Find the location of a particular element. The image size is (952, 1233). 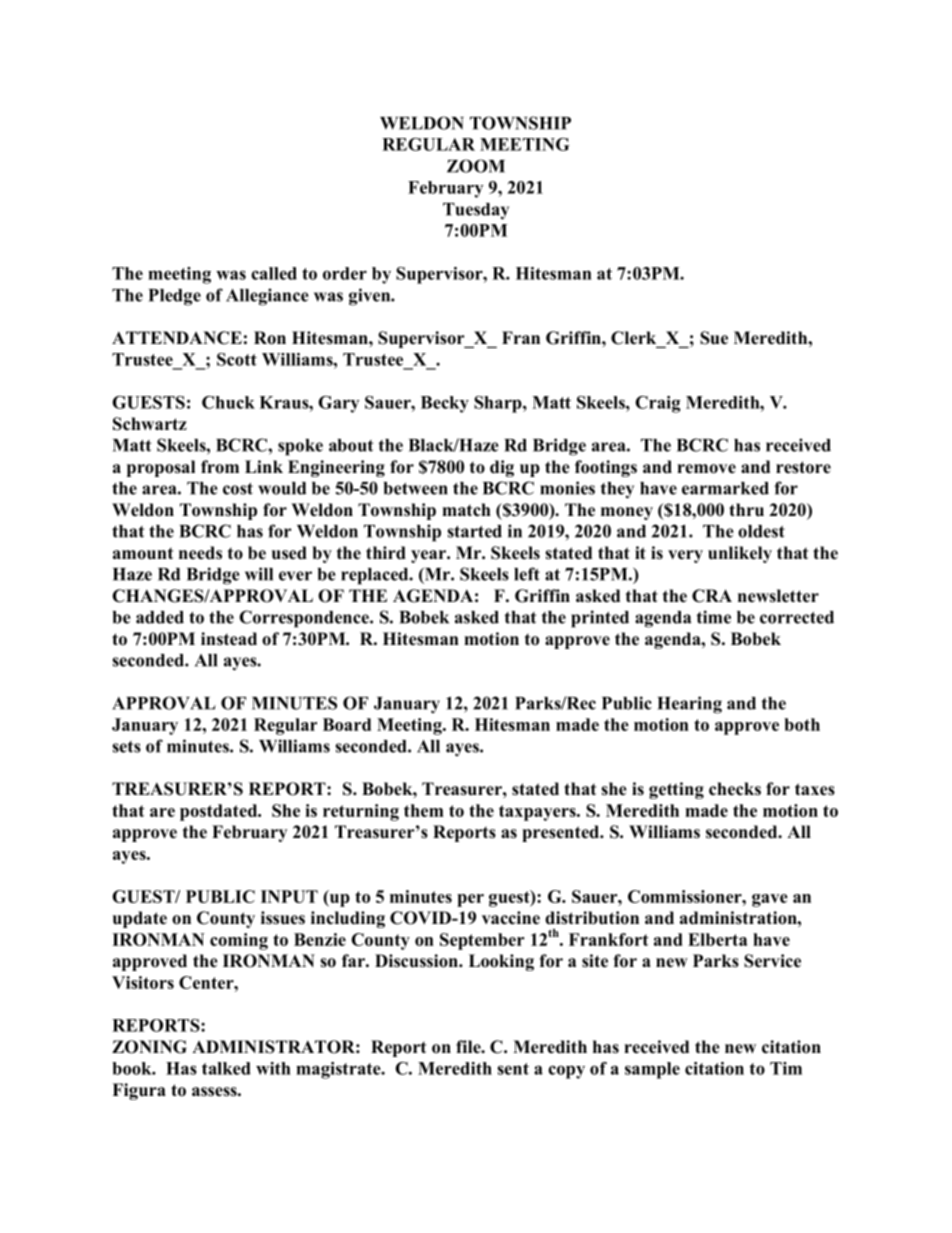

Craig is located at coordinates (658, 404).
